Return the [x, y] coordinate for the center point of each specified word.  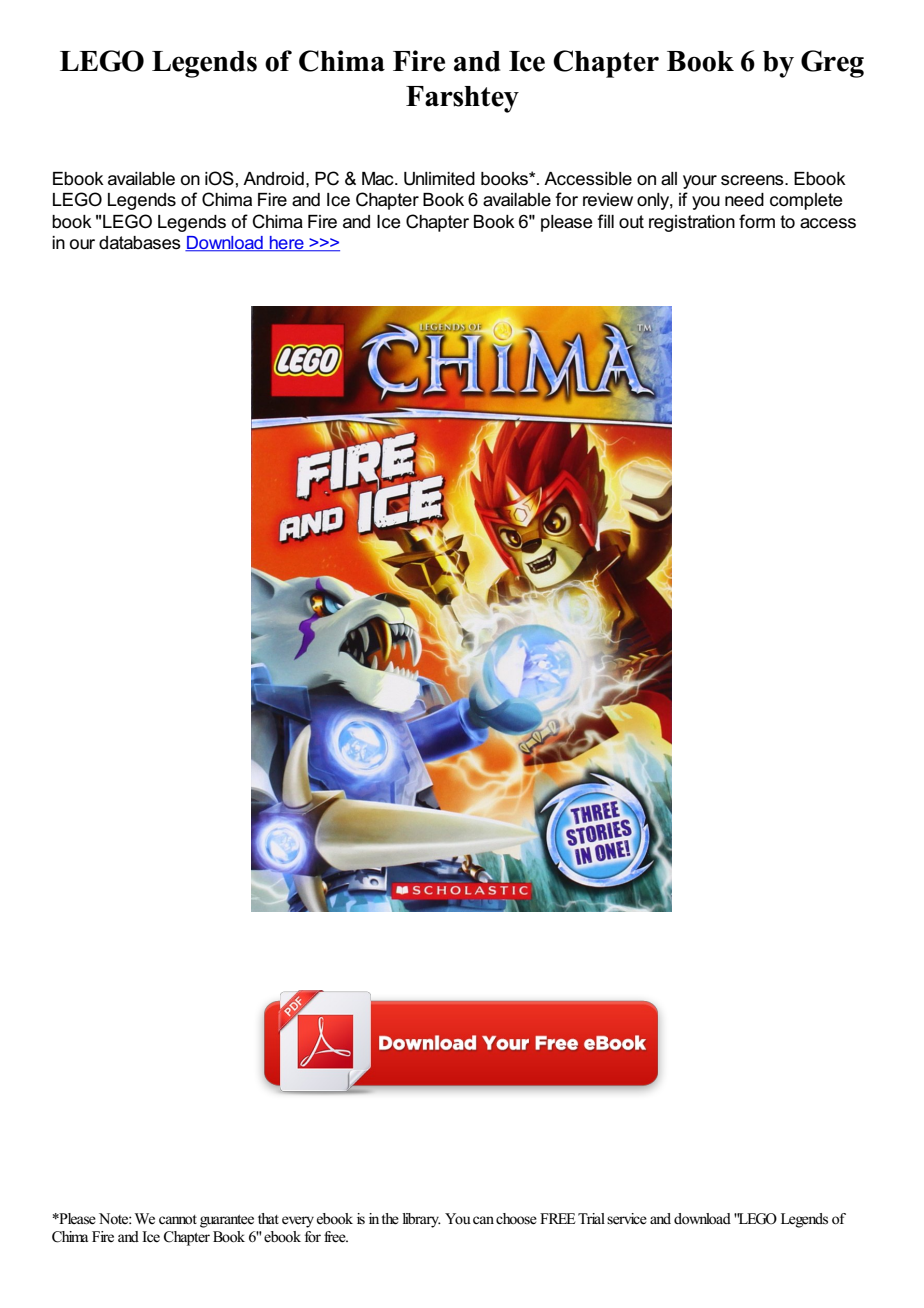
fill [605, 221]
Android [273, 179]
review [608, 200]
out [631, 221]
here [287, 244]
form [757, 221]
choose [516, 1219]
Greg [832, 64]
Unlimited [439, 179]
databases [140, 243]
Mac [379, 179]
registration [692, 223]
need [744, 200]
